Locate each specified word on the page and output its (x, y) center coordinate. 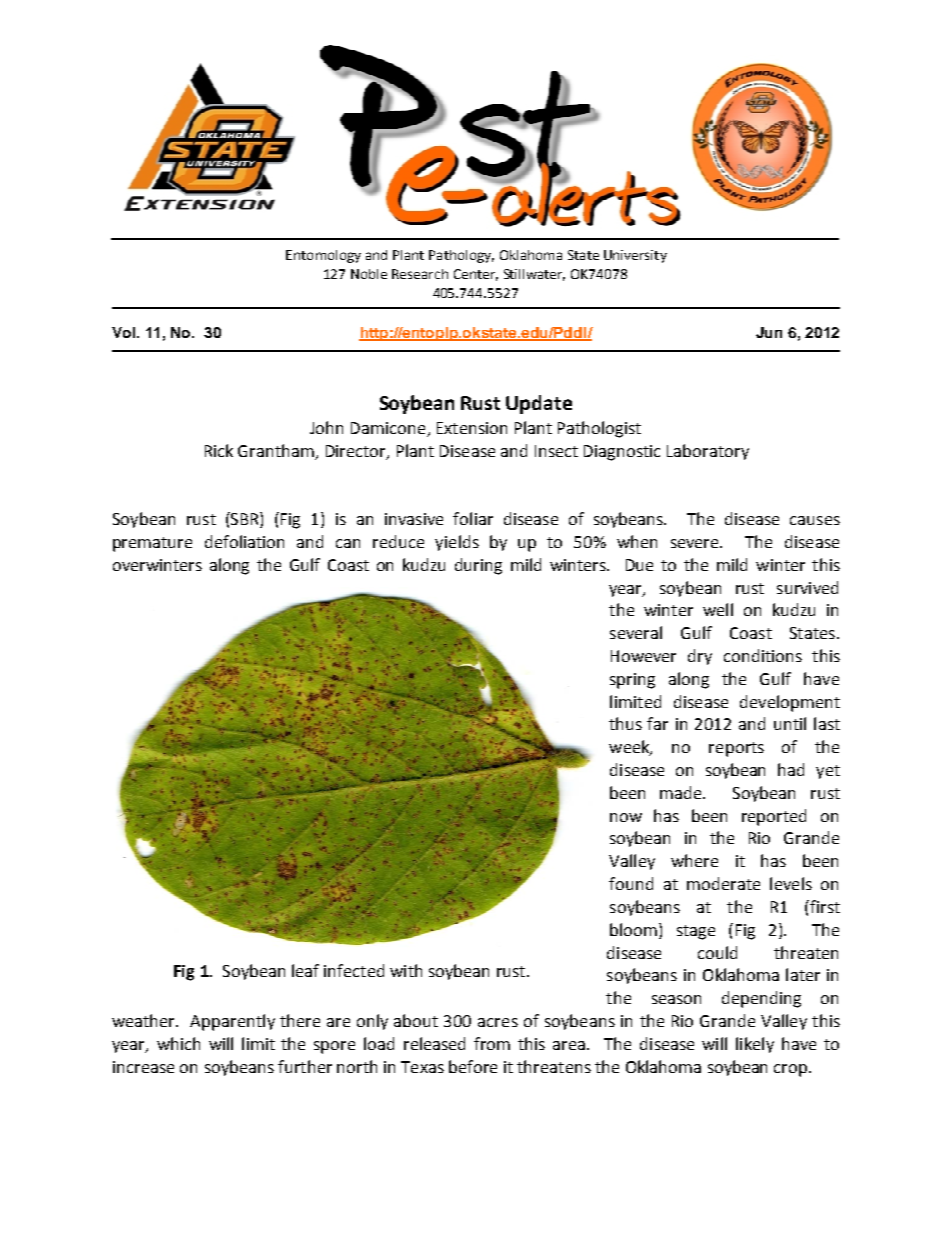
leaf (305, 970)
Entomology (323, 256)
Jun (769, 332)
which (178, 1043)
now (626, 817)
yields (457, 543)
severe (696, 543)
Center (476, 275)
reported (774, 817)
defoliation (244, 541)
